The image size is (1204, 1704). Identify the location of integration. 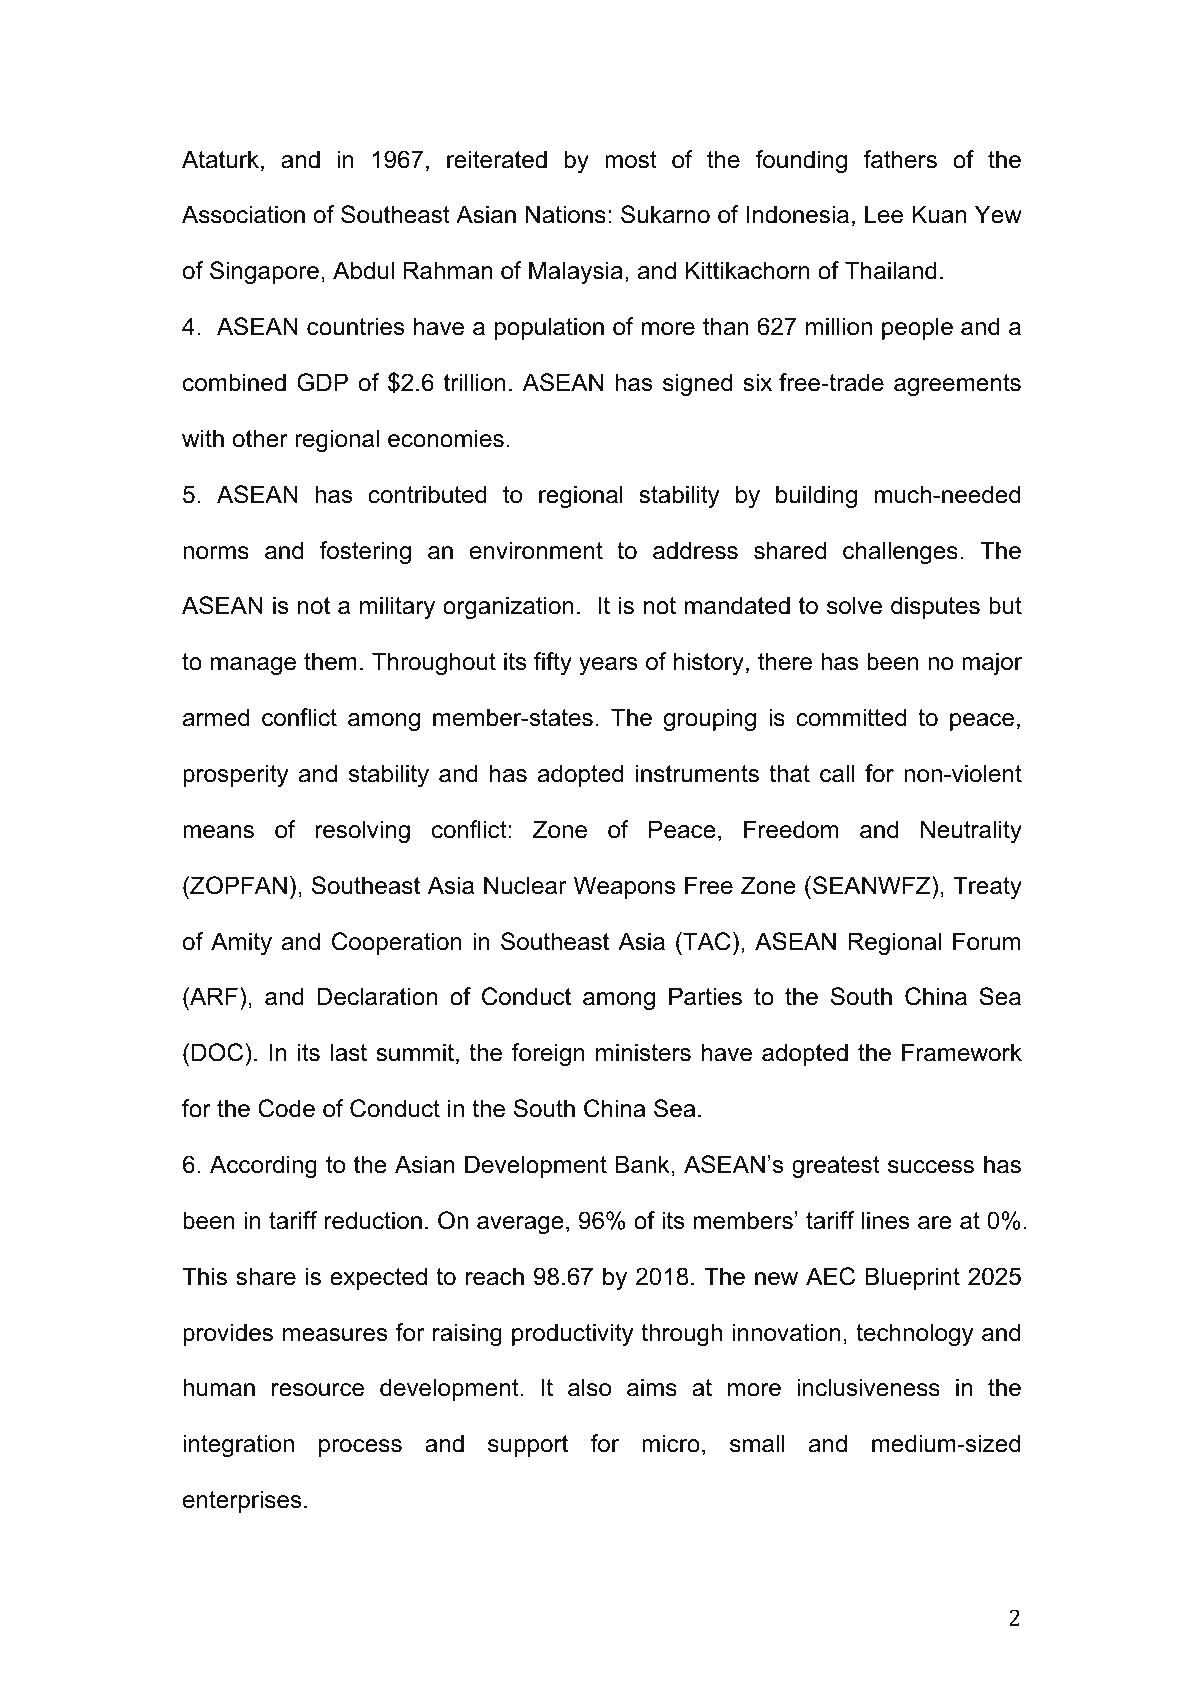
(238, 1445).
